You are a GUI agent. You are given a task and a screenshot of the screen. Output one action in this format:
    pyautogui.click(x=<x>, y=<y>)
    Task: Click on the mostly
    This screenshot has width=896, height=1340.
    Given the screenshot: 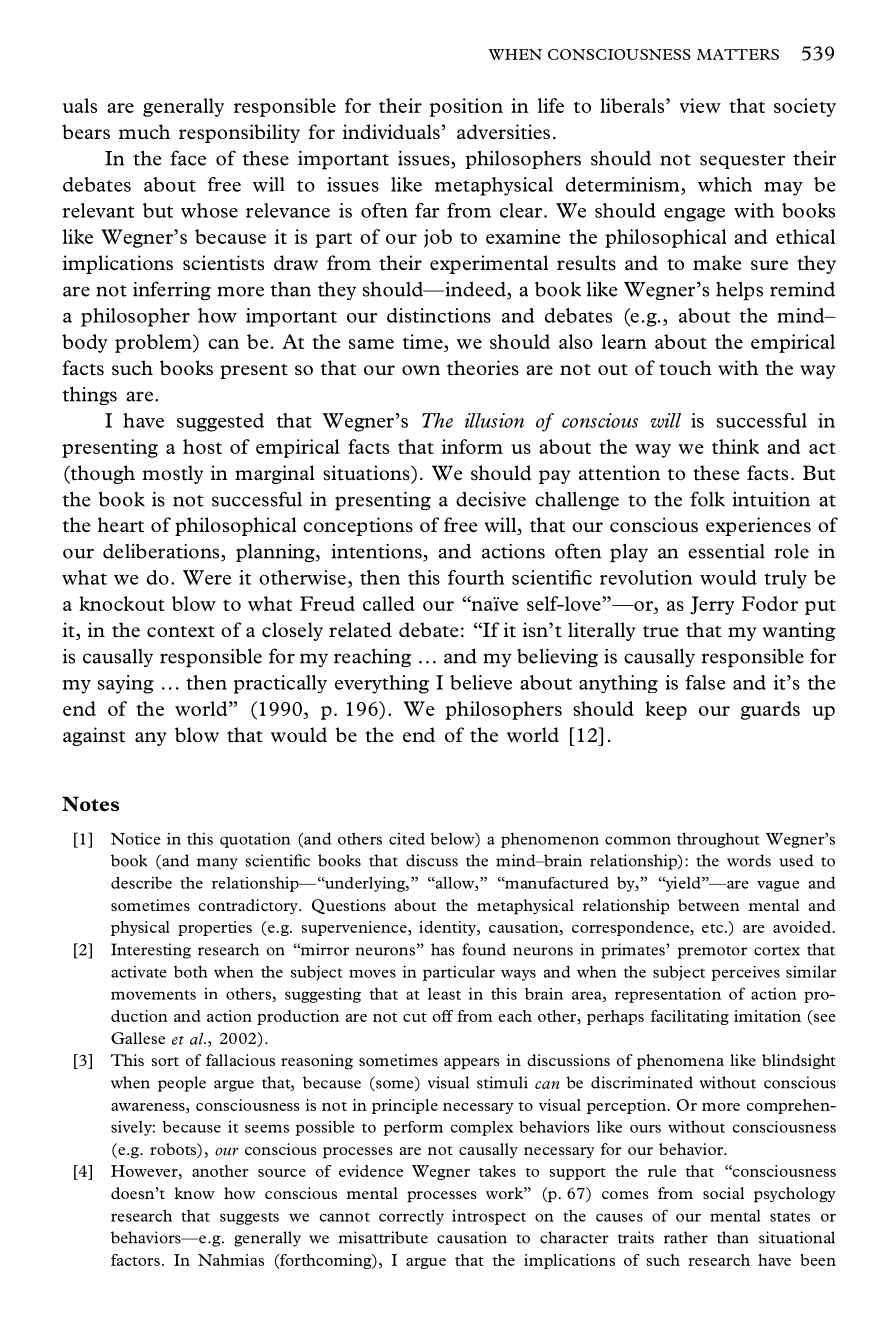 What is the action you would take?
    pyautogui.click(x=172, y=474)
